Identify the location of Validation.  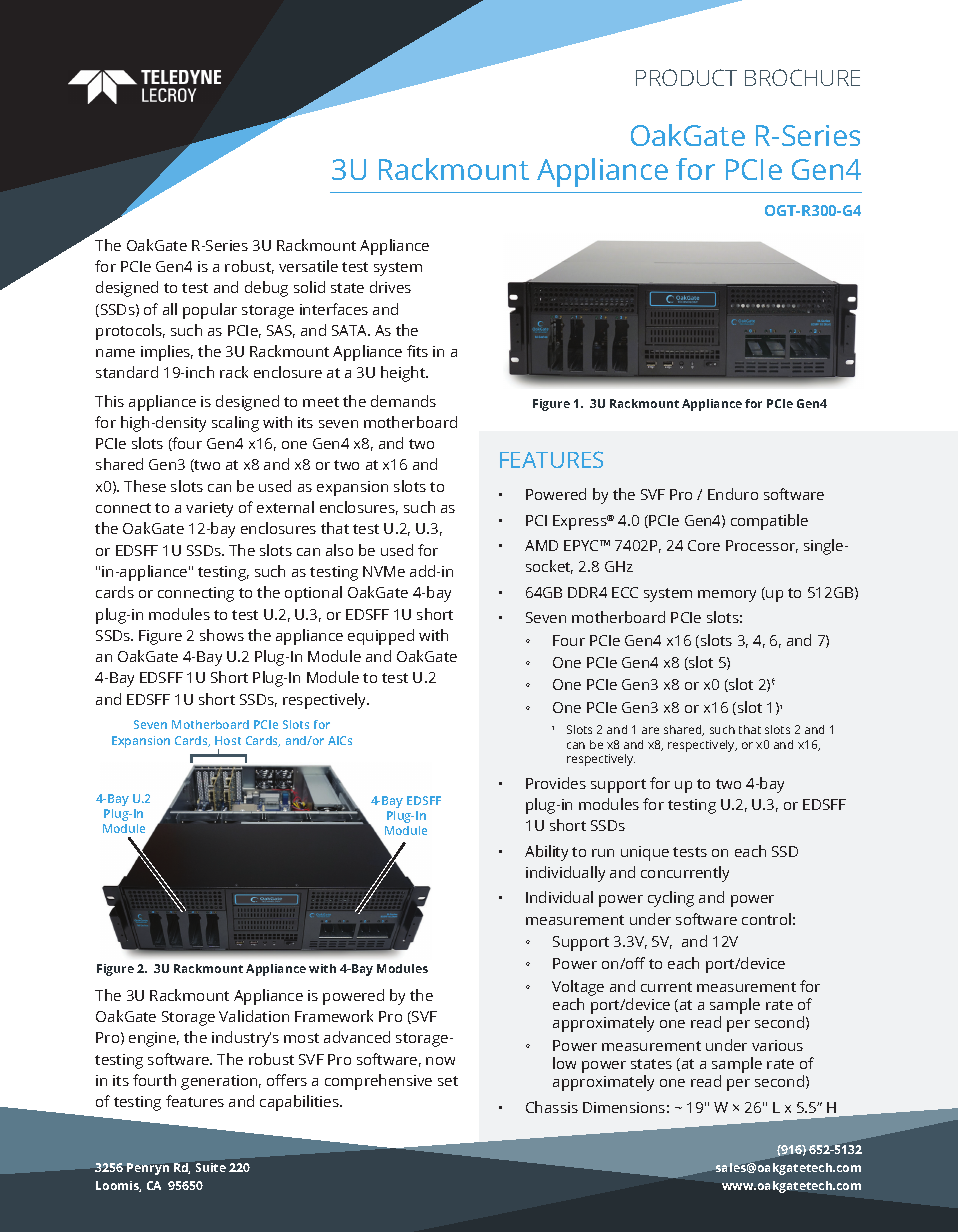
(254, 1016).
